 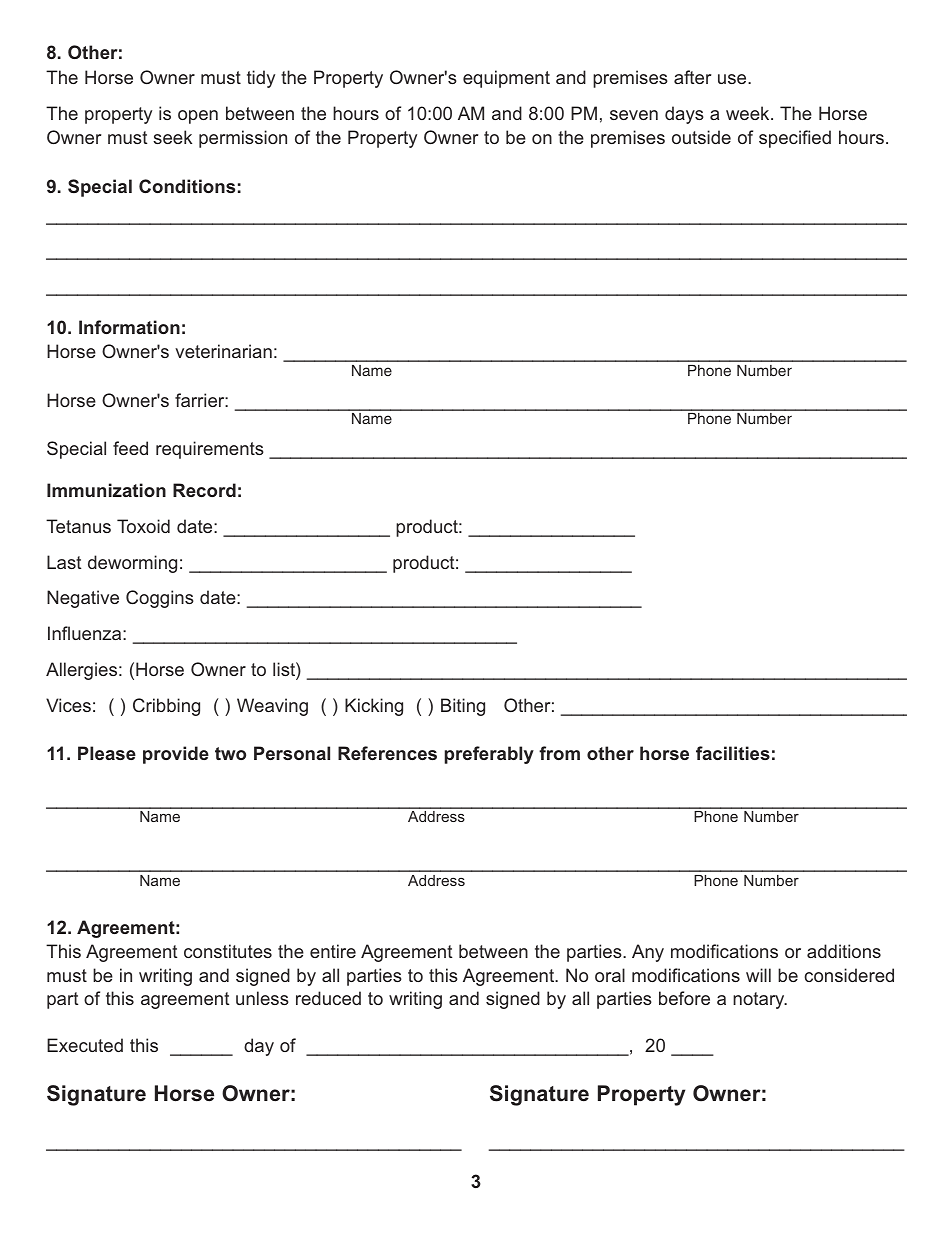 I want to click on Biting, so click(x=463, y=707).
